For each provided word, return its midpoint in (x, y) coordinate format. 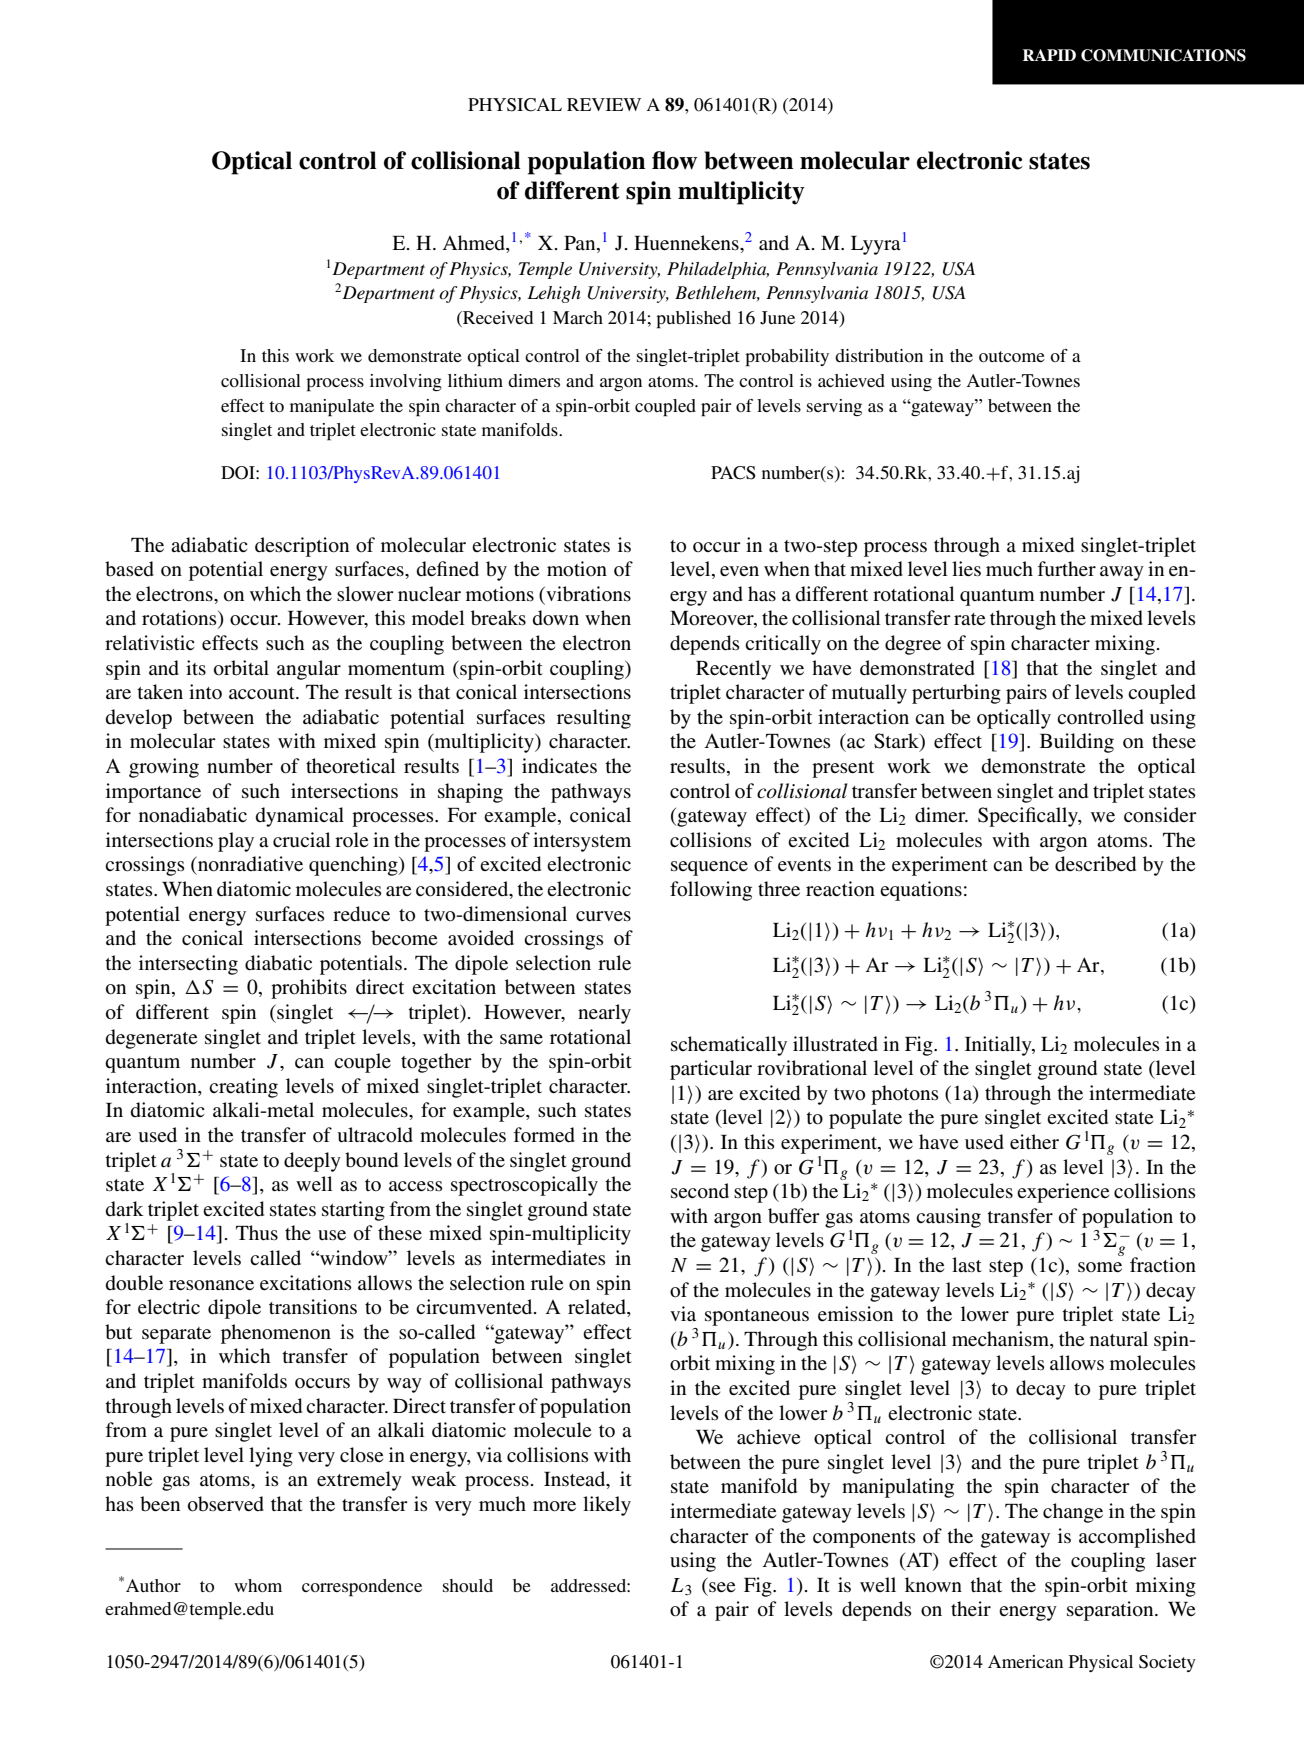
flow (674, 160)
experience (1063, 1193)
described (1095, 864)
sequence (709, 868)
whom (258, 1585)
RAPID (1049, 55)
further (1067, 569)
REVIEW (604, 104)
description (302, 547)
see (722, 1587)
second (700, 1191)
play (236, 842)
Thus (257, 1233)
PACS (733, 473)
